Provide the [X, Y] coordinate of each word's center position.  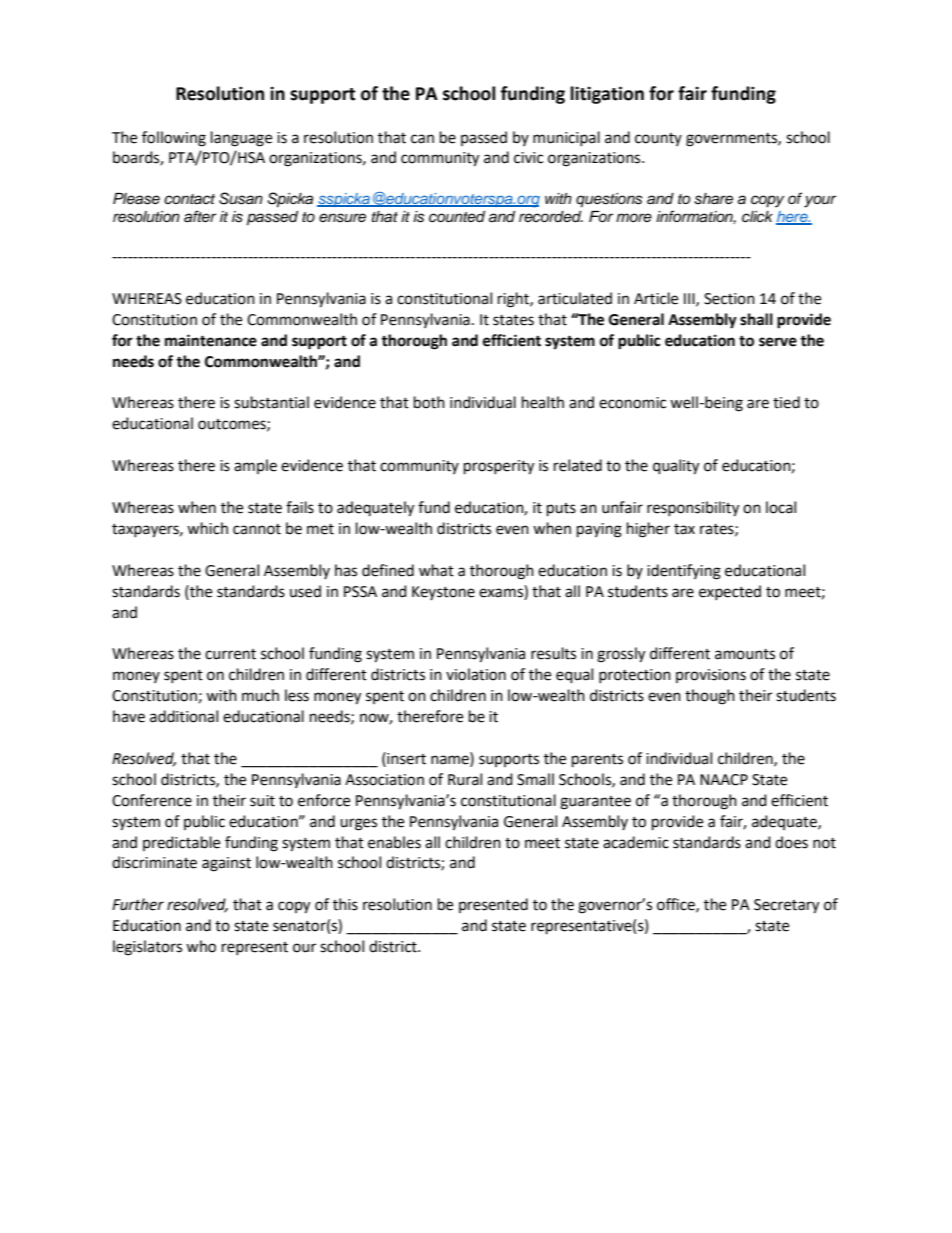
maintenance [211, 340]
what [436, 570]
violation [476, 674]
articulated [575, 298]
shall [756, 319]
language [241, 139]
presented [493, 905]
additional [184, 716]
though [710, 697]
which [207, 528]
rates [718, 530]
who [201, 946]
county [658, 139]
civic [528, 158]
